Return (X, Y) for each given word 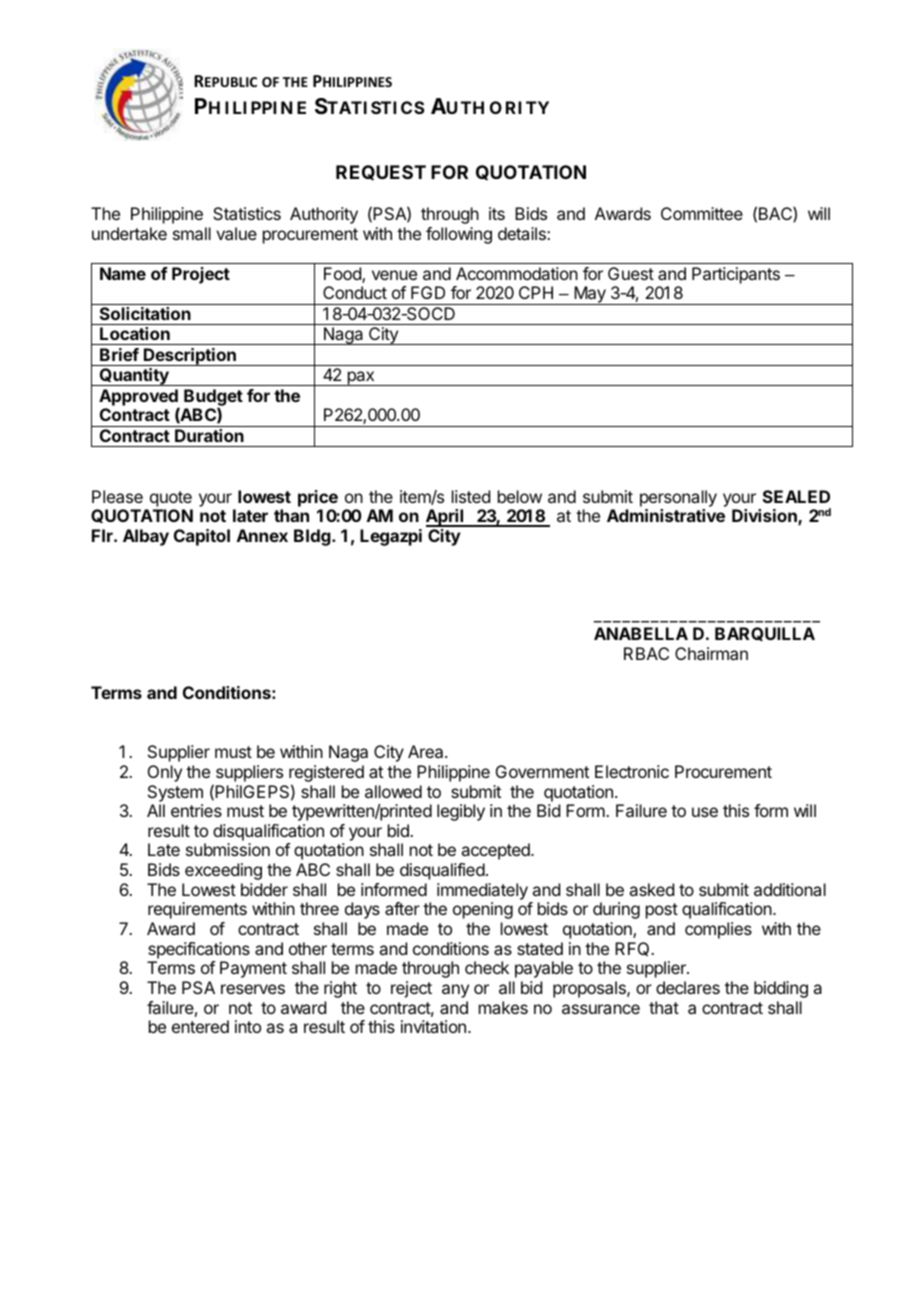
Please (117, 496)
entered (200, 1026)
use (705, 812)
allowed (393, 791)
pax (360, 378)
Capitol (202, 537)
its (497, 213)
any (455, 991)
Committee (702, 213)
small (192, 233)
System (175, 793)
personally (678, 498)
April (446, 518)
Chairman (711, 653)
